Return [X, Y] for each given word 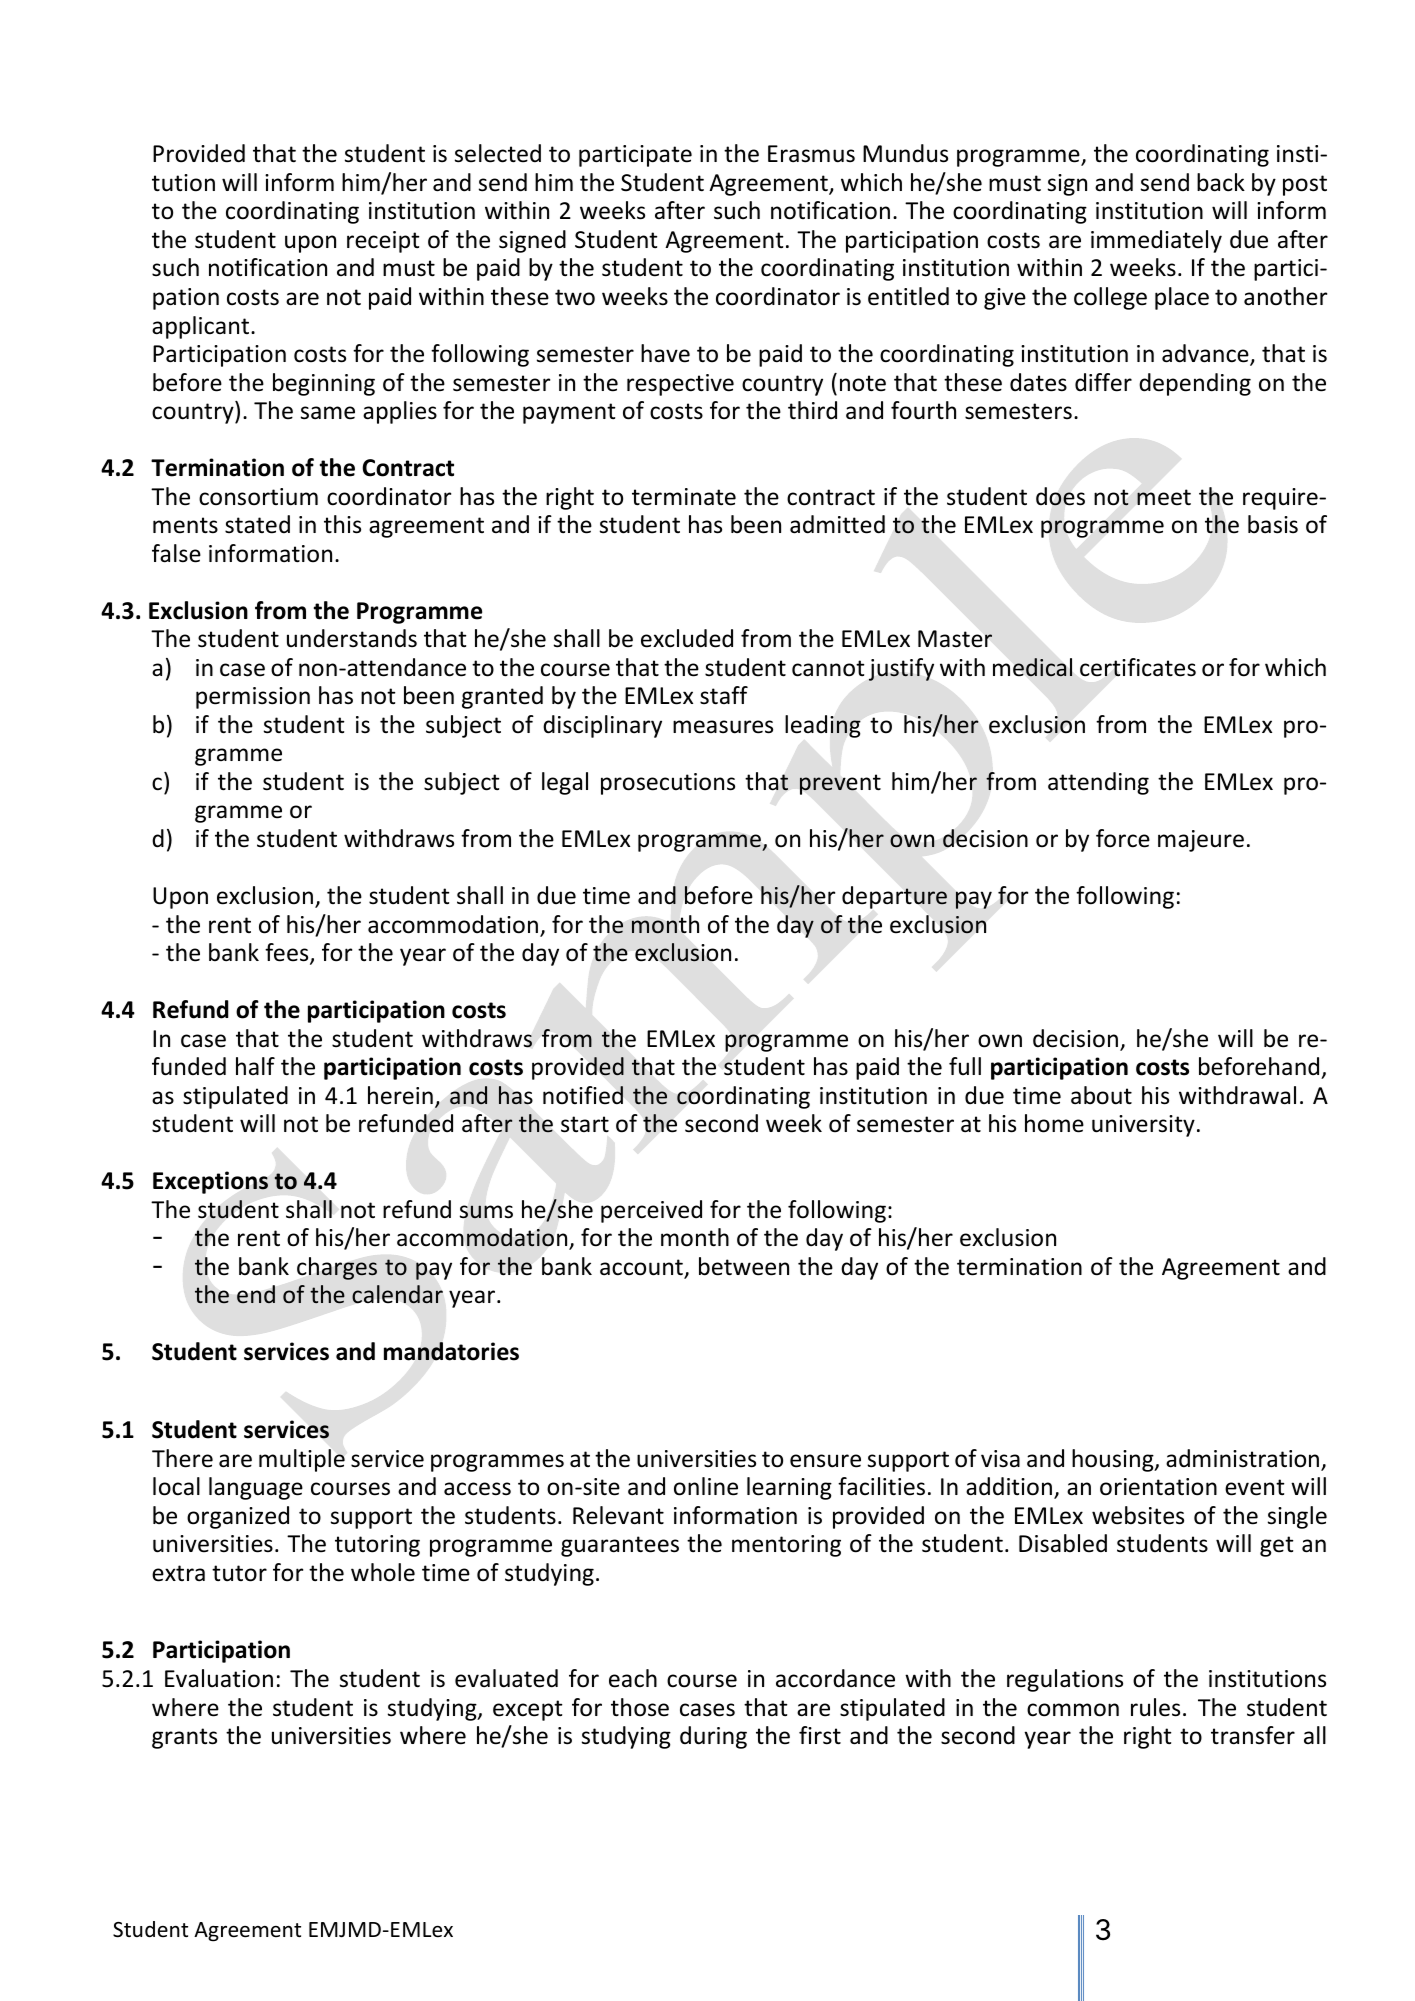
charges [337, 1268]
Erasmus [811, 154]
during [713, 1737]
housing [1114, 1460]
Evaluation [219, 1678]
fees [288, 953]
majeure [1201, 841]
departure [894, 897]
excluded [687, 638]
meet [1164, 497]
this [342, 524]
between [744, 1266]
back [1221, 182]
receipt [383, 242]
